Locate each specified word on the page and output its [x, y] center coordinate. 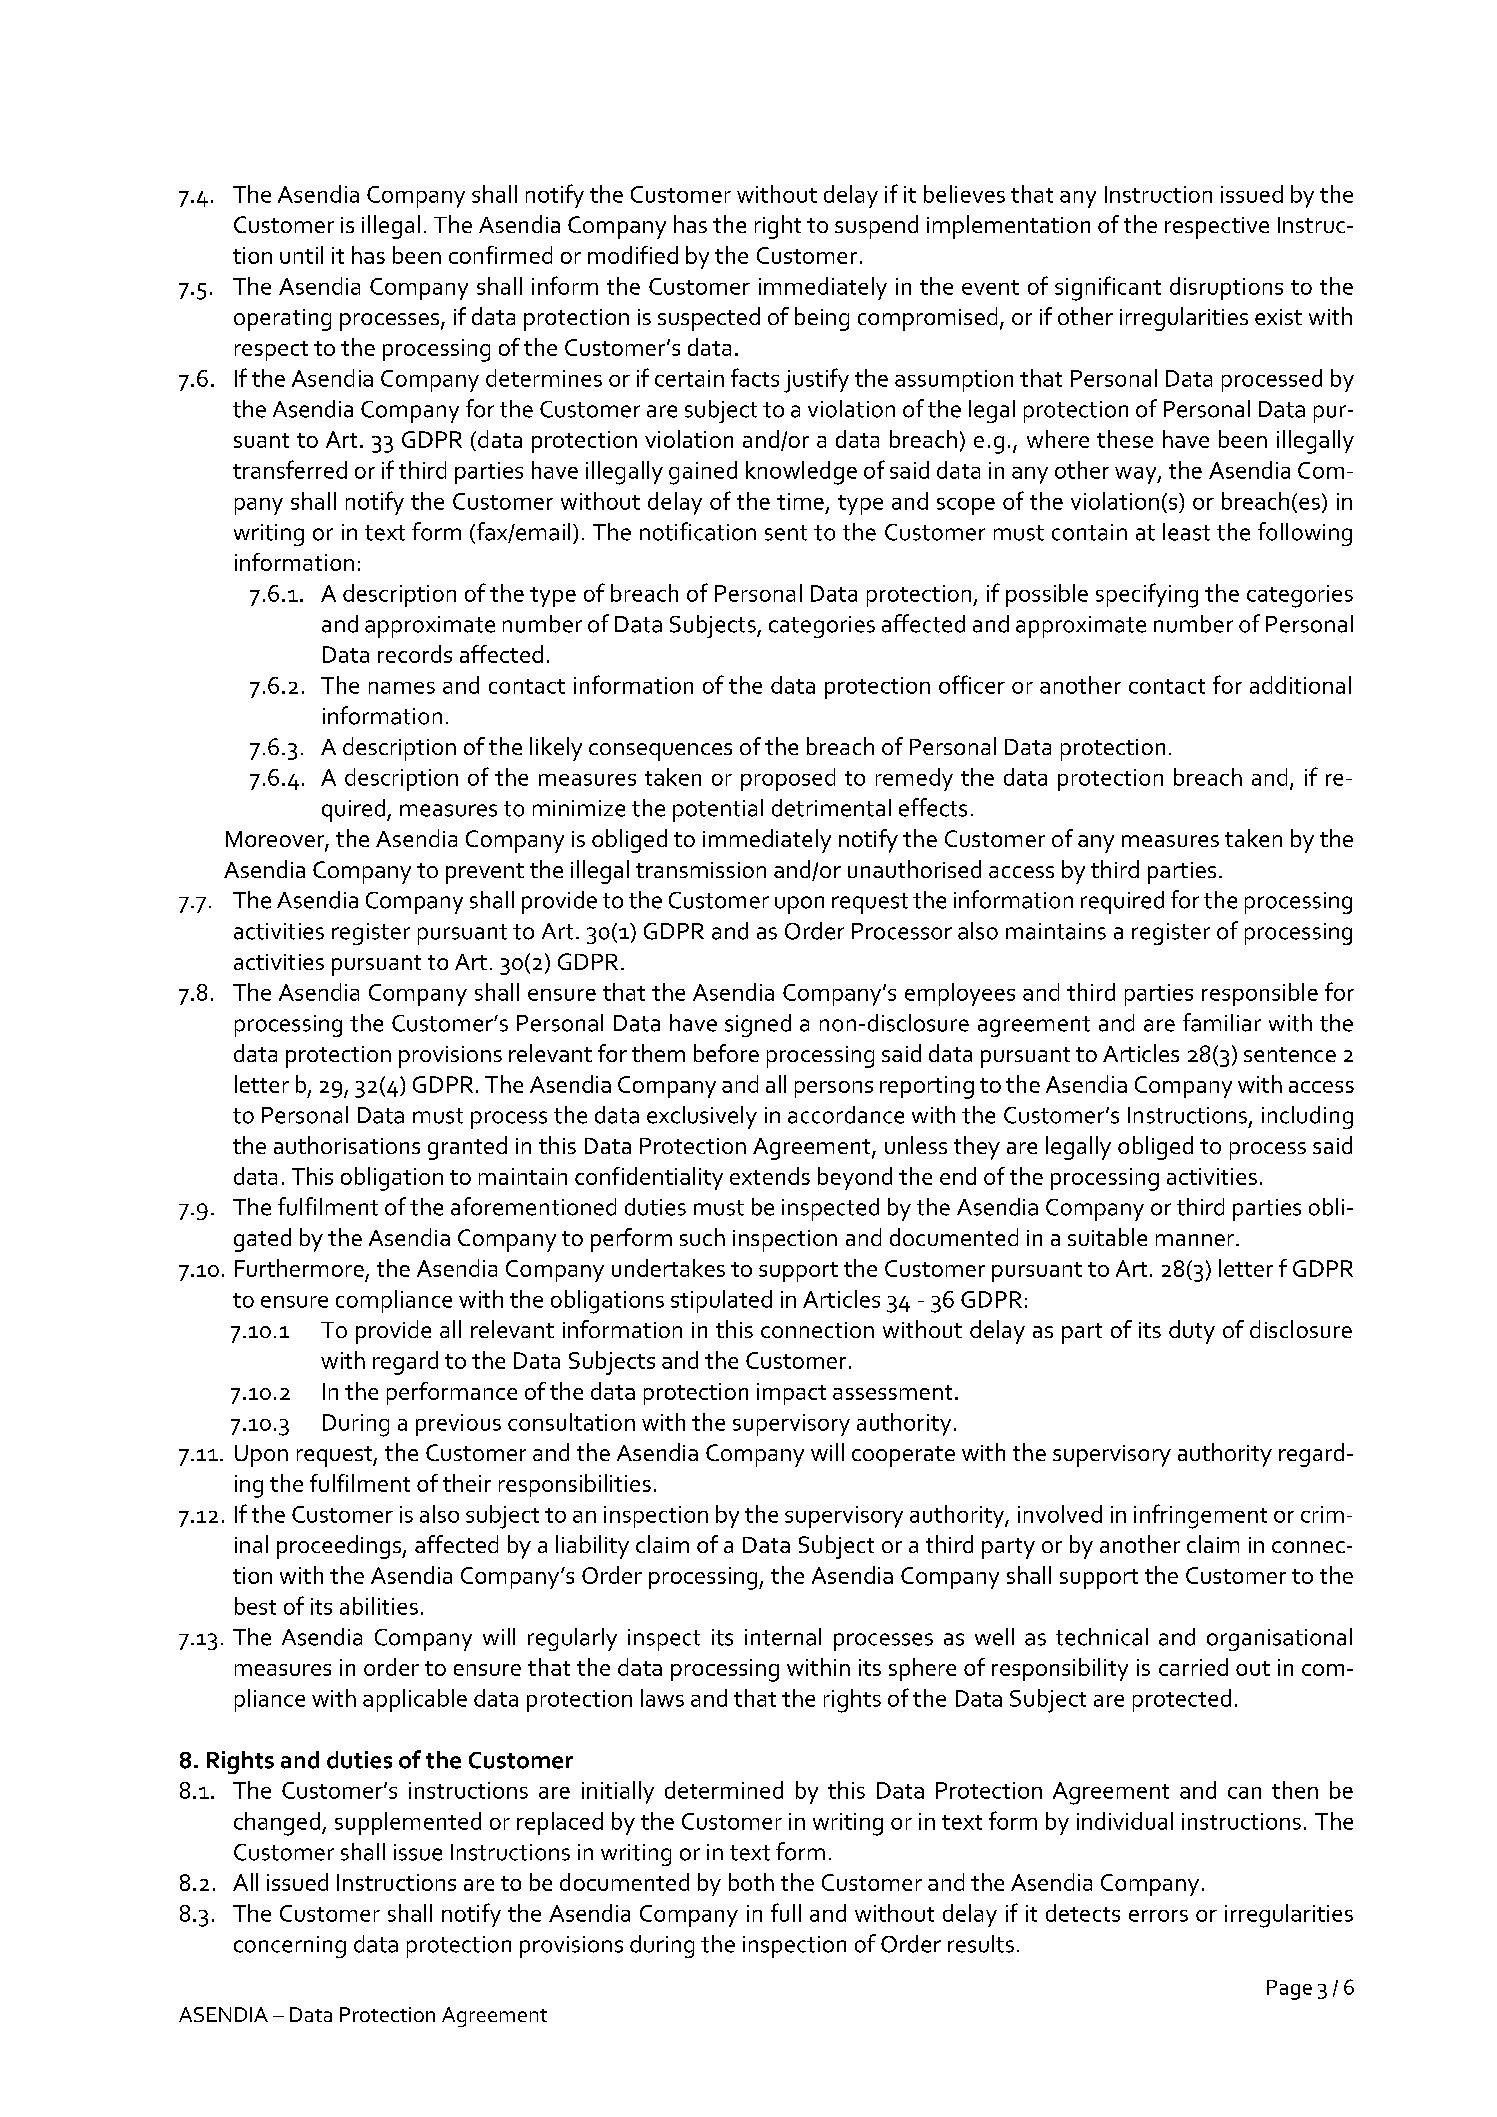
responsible [1260, 994]
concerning [290, 1947]
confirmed [500, 255]
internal [783, 1637]
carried [1193, 1667]
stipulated [721, 1301]
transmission [701, 870]
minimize [579, 808]
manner [1195, 1240]
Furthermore [299, 1268]
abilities [379, 1606]
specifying [1147, 595]
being [822, 319]
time [800, 501]
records [415, 654]
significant [1108, 288]
